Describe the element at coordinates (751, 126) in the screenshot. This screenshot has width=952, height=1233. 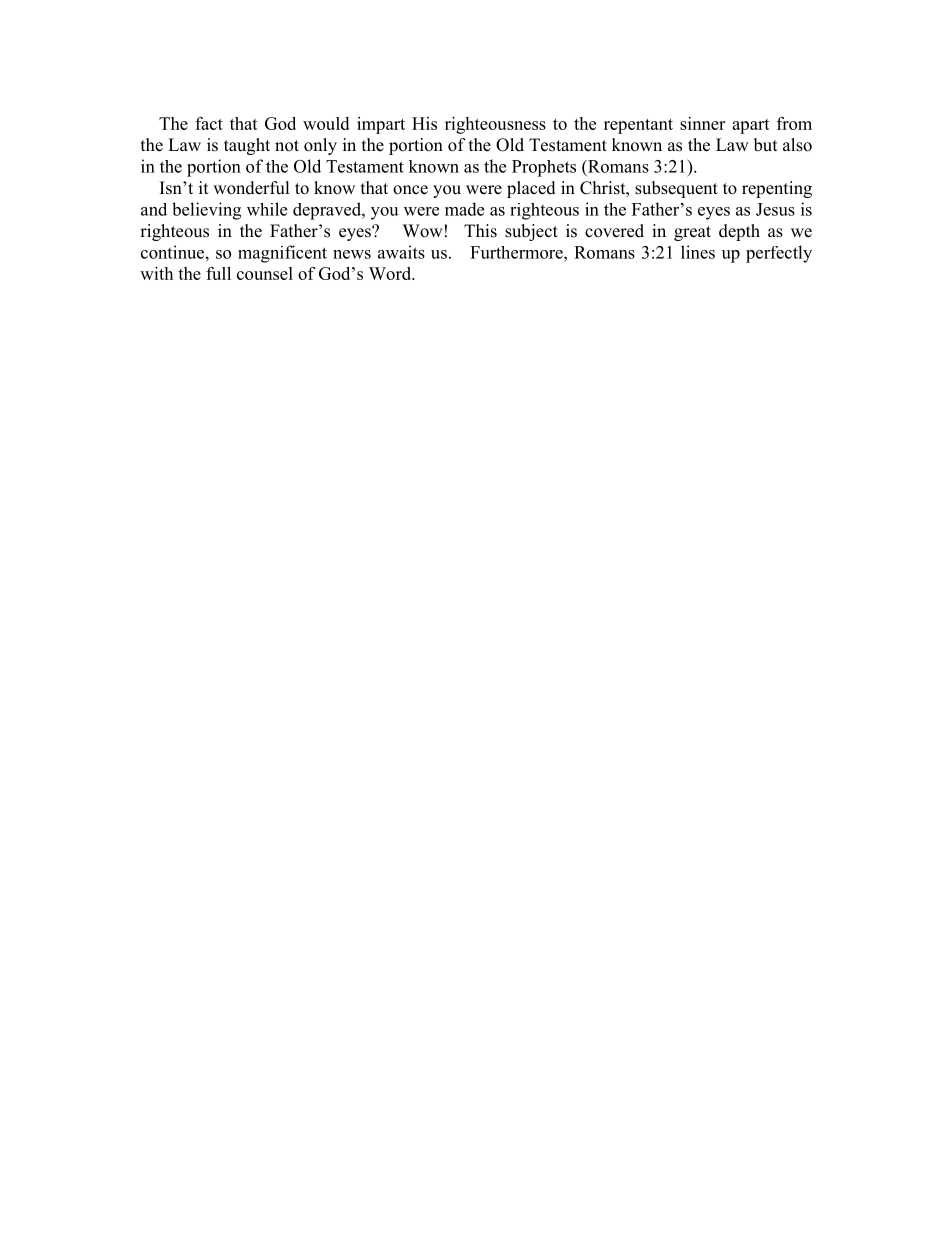
I see `apart` at that location.
